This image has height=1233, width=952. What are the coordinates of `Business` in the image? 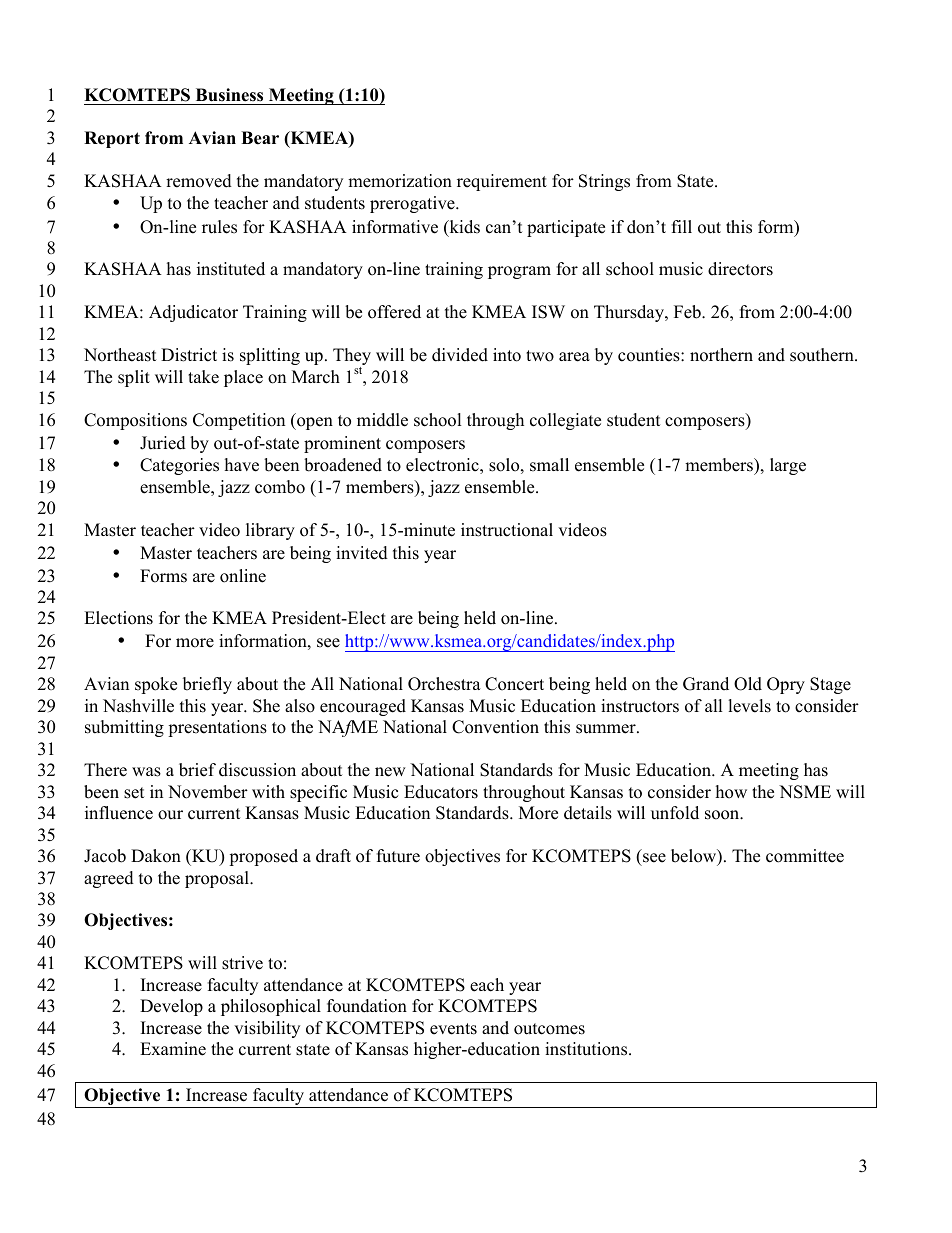 It's located at (229, 95).
